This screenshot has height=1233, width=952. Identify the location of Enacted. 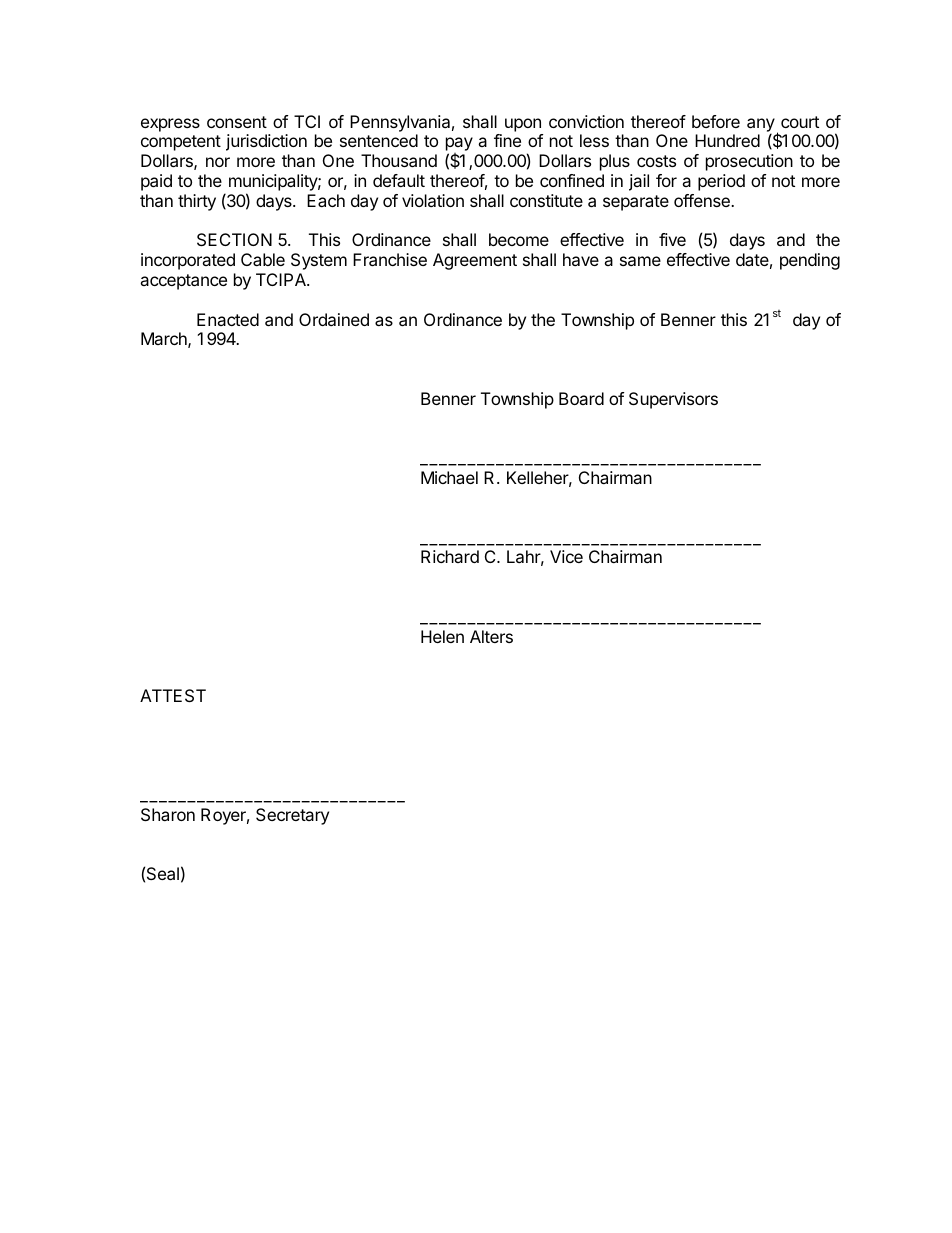
(228, 319).
